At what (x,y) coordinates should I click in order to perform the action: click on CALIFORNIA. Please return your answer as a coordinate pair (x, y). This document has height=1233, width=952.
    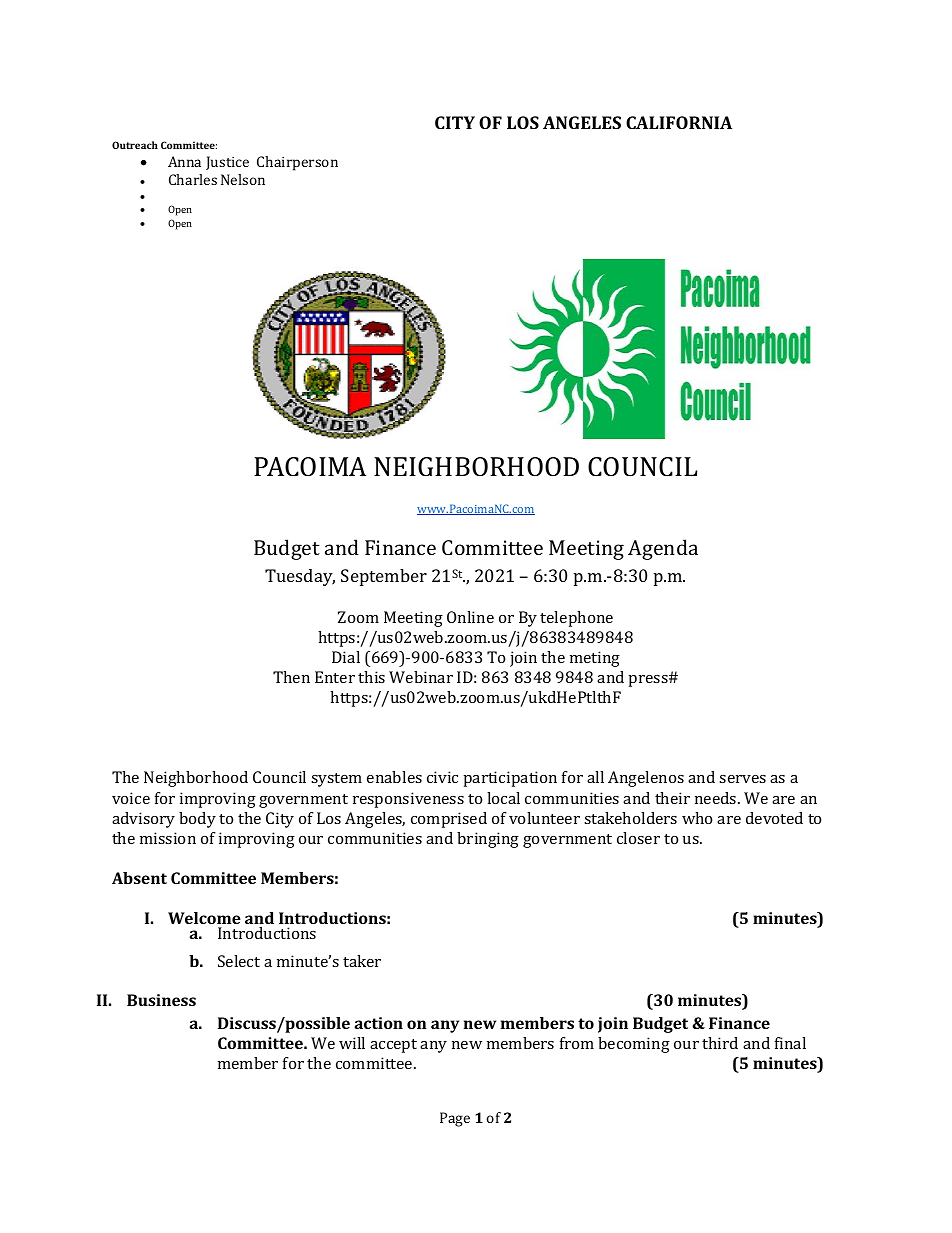
    Looking at the image, I should click on (679, 122).
